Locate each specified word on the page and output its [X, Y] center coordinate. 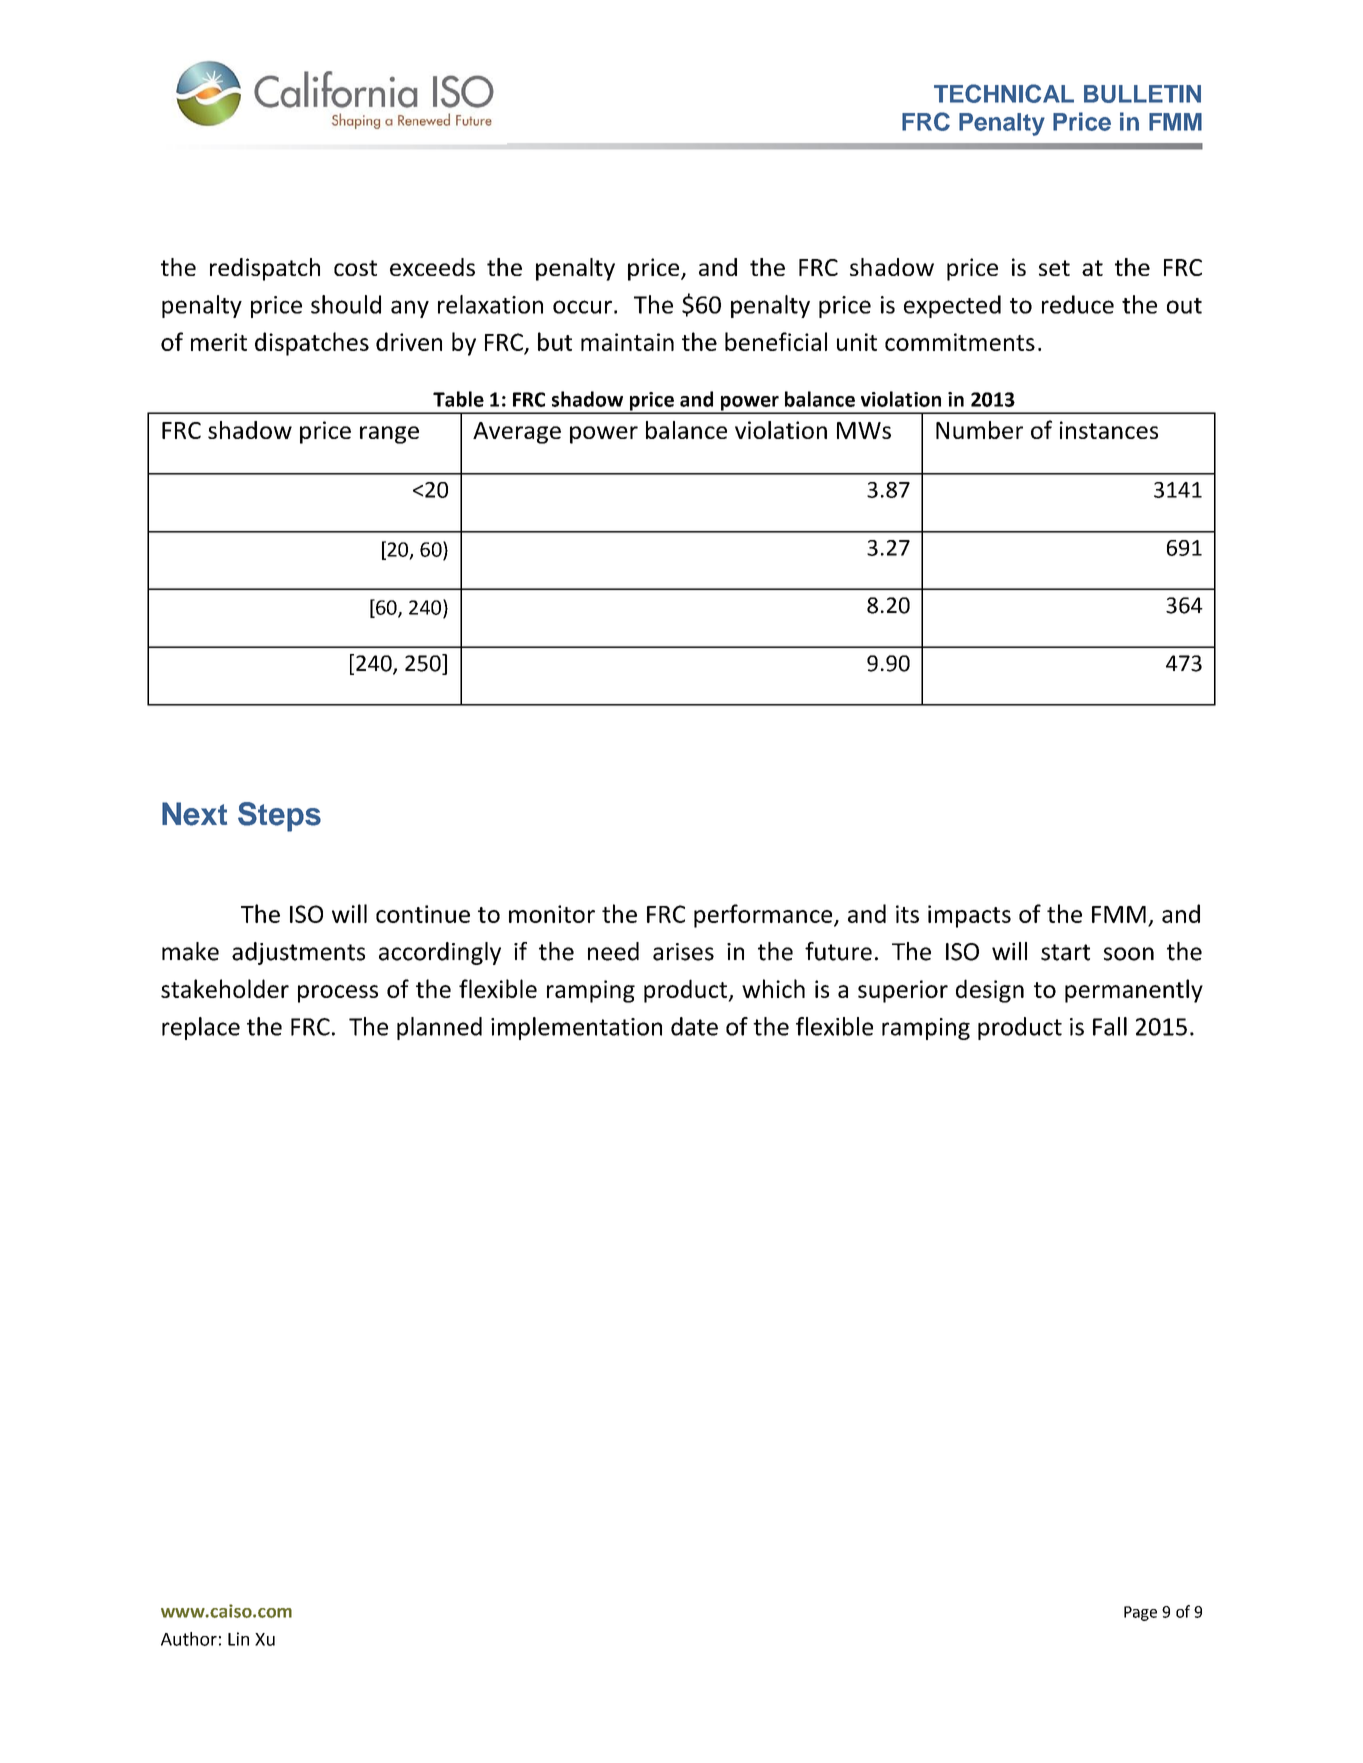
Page [1140, 1613]
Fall [1110, 1026]
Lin [238, 1639]
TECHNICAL [1004, 93]
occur [582, 307]
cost [355, 268]
